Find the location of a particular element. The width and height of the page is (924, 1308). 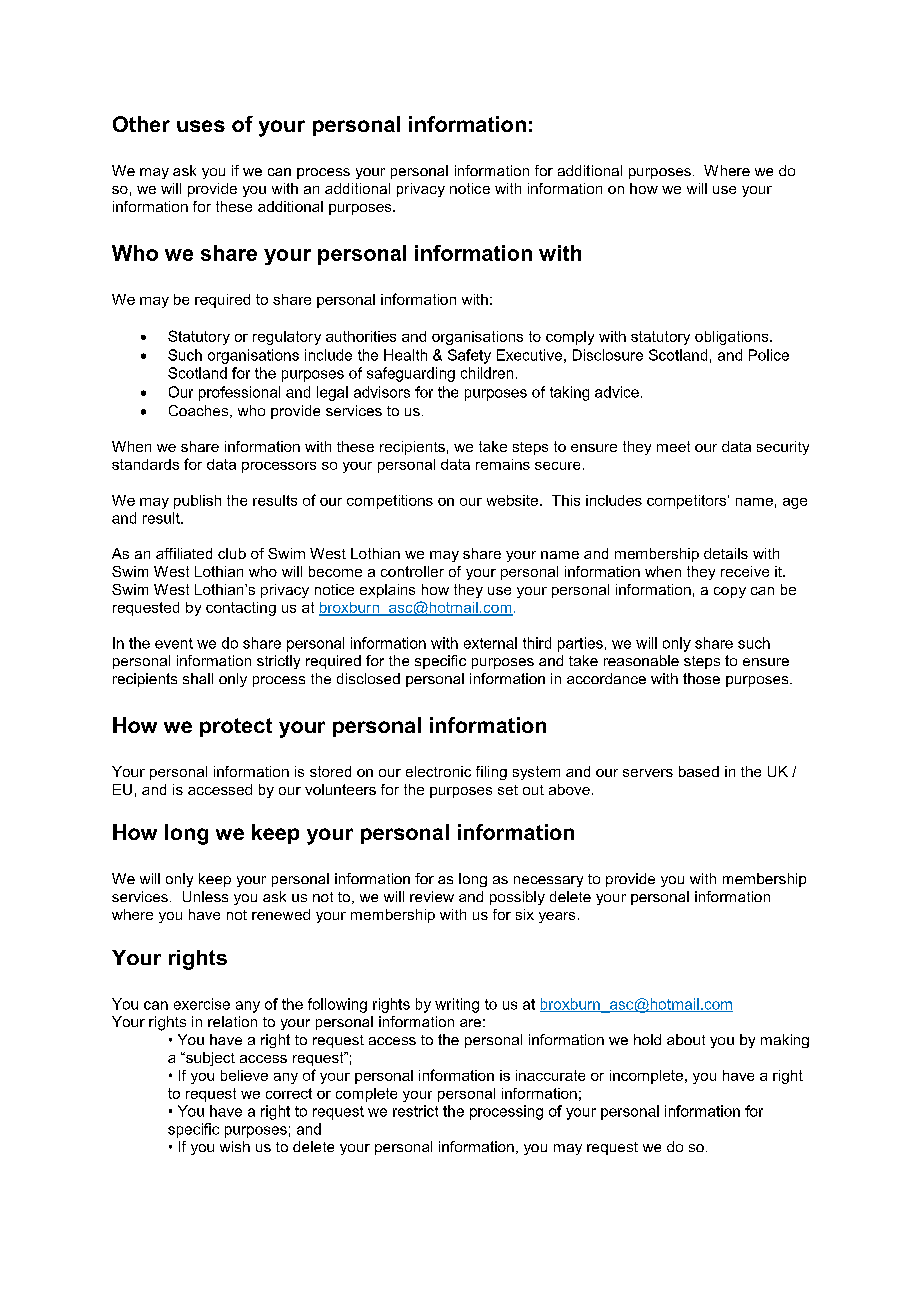

uses is located at coordinates (201, 126).
